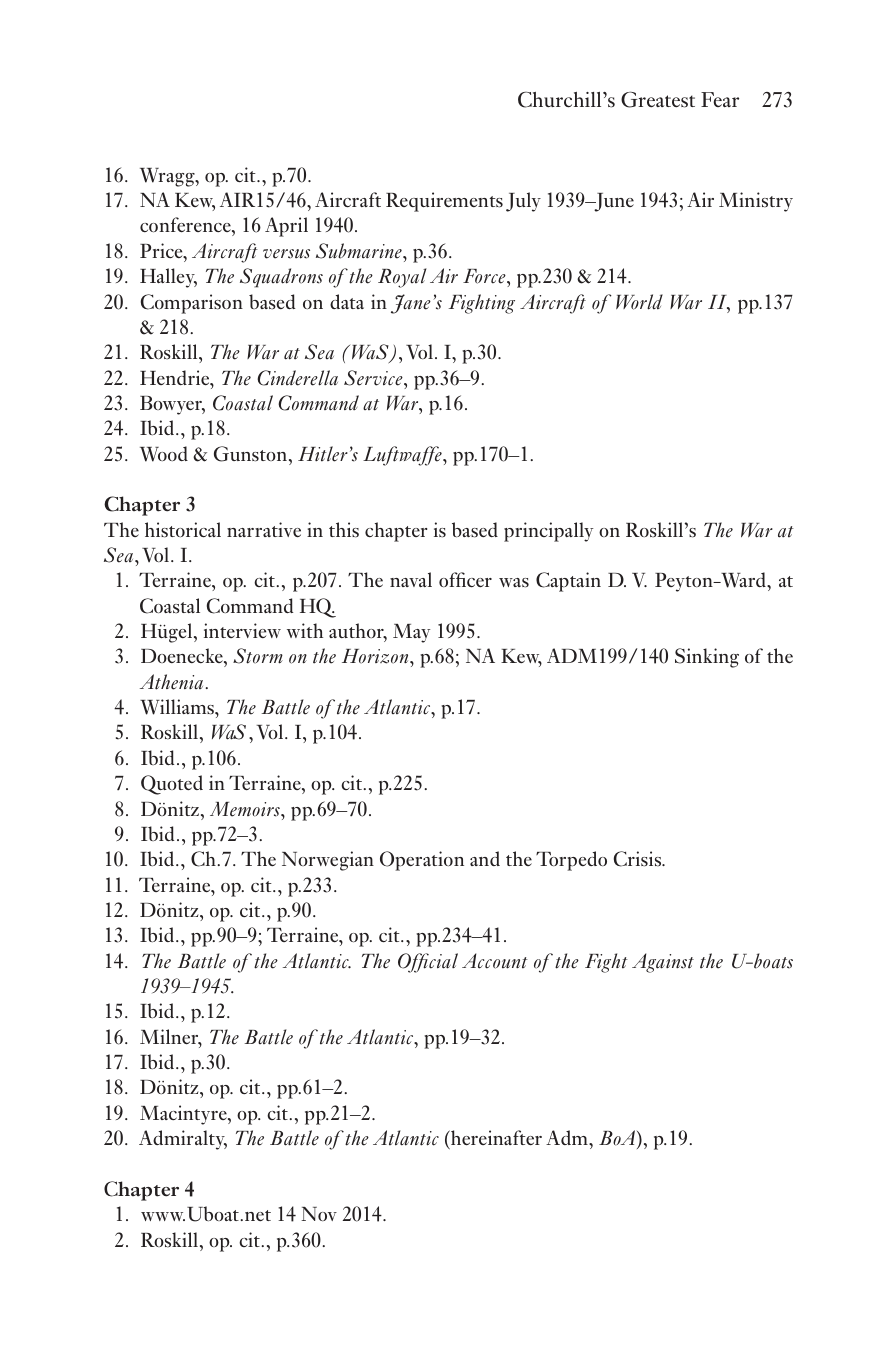 The height and width of the screenshot is (1346, 896). Describe the element at coordinates (186, 226) in the screenshot. I see `conference` at that location.
